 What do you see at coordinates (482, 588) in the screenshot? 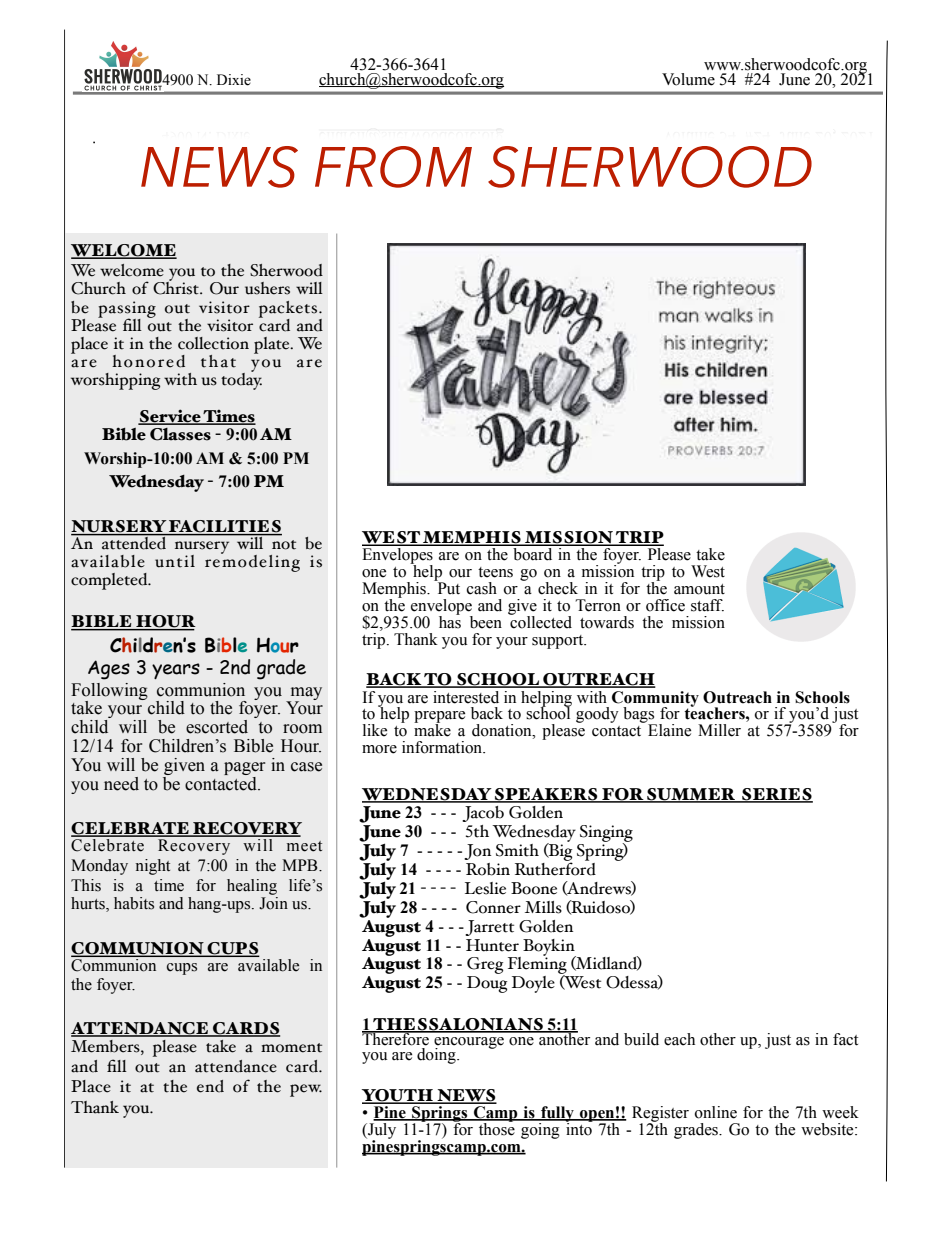
I see `cash` at bounding box center [482, 588].
